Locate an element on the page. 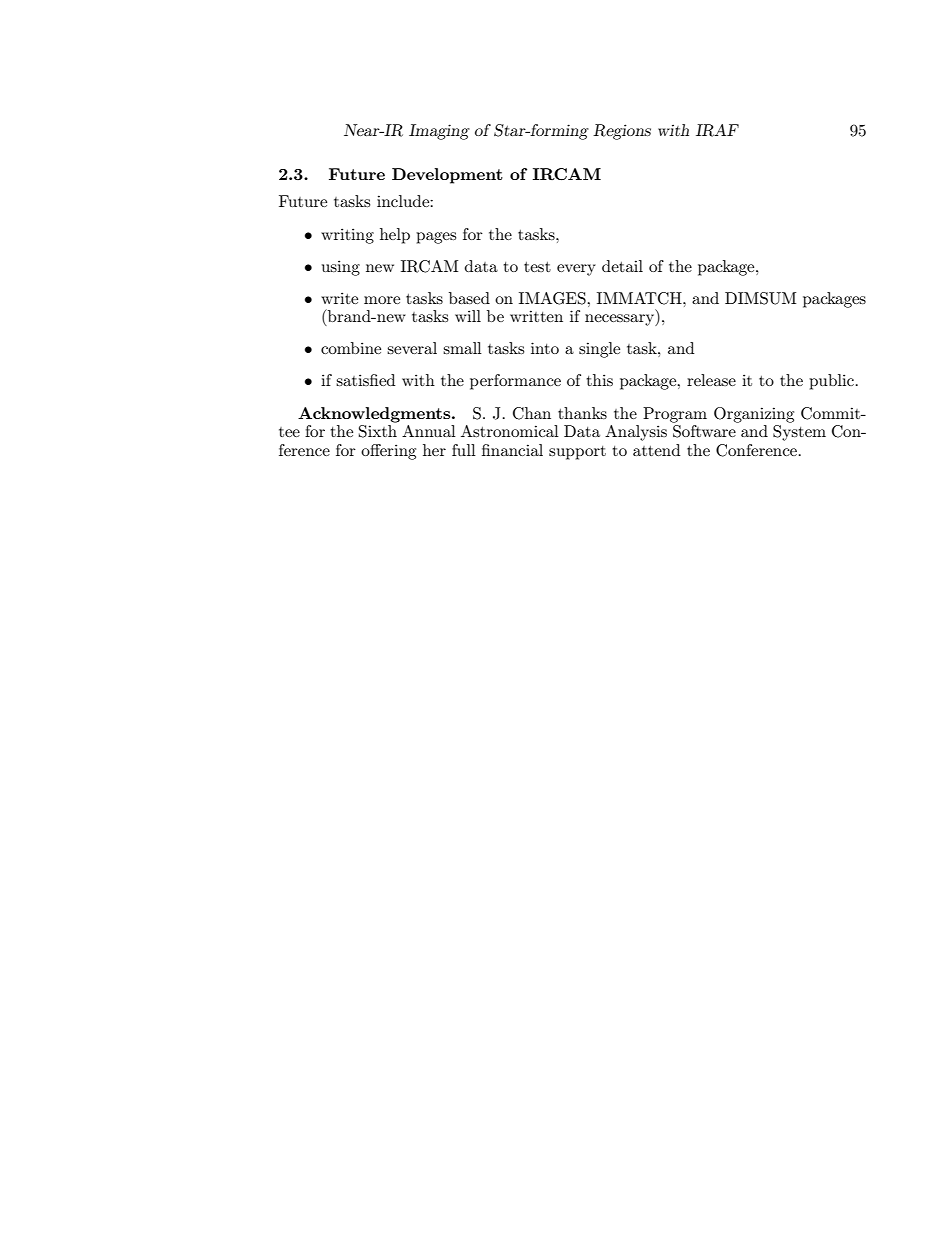 The image size is (952, 1233). single is located at coordinates (599, 350).
